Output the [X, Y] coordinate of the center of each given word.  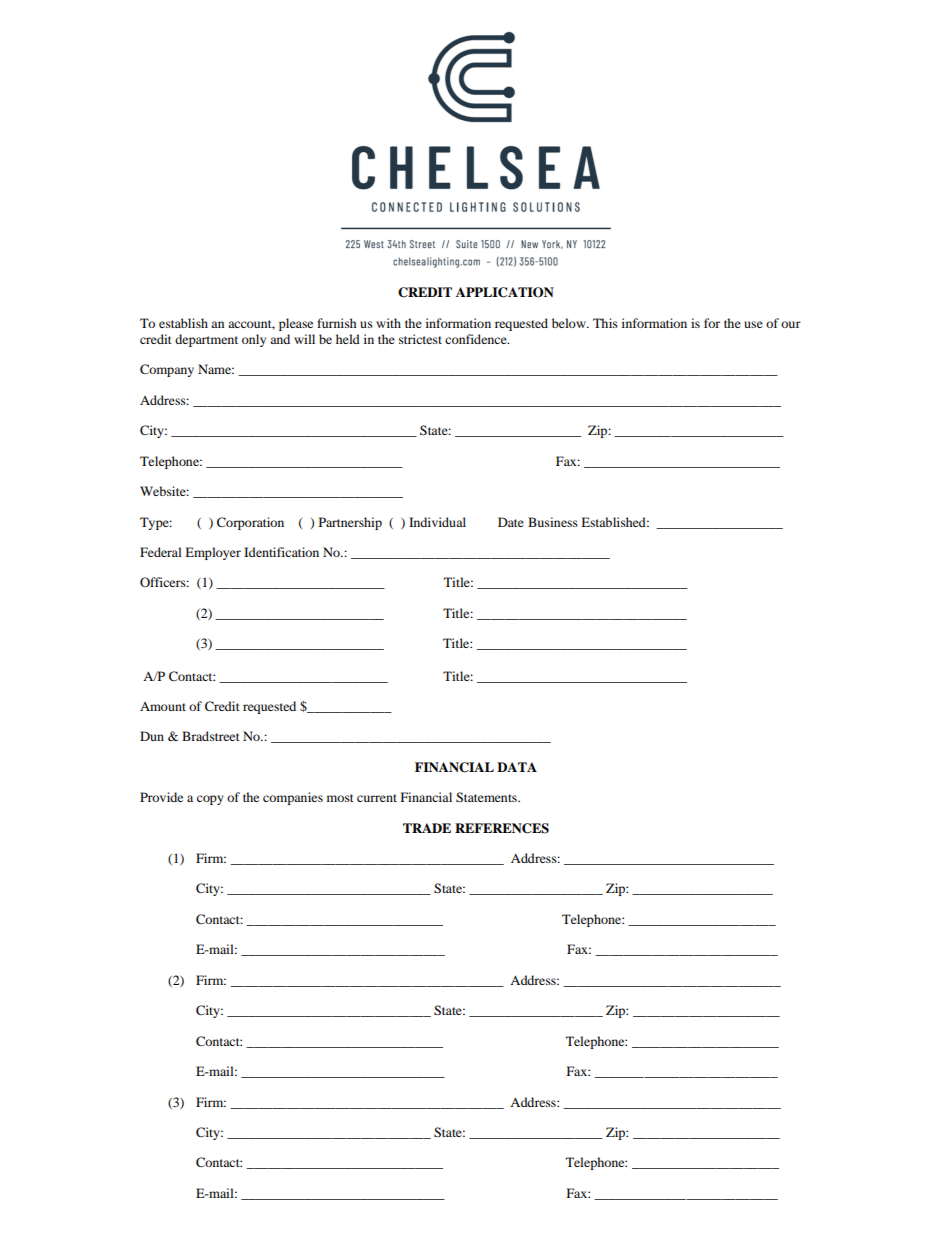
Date [511, 522]
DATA [517, 767]
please [296, 324]
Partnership [350, 523]
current [377, 798]
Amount [163, 706]
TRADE [427, 828]
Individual [437, 522]
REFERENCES [502, 828]
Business [553, 522]
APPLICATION [505, 292]
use [753, 324]
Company [167, 370]
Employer [213, 553]
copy [210, 800]
